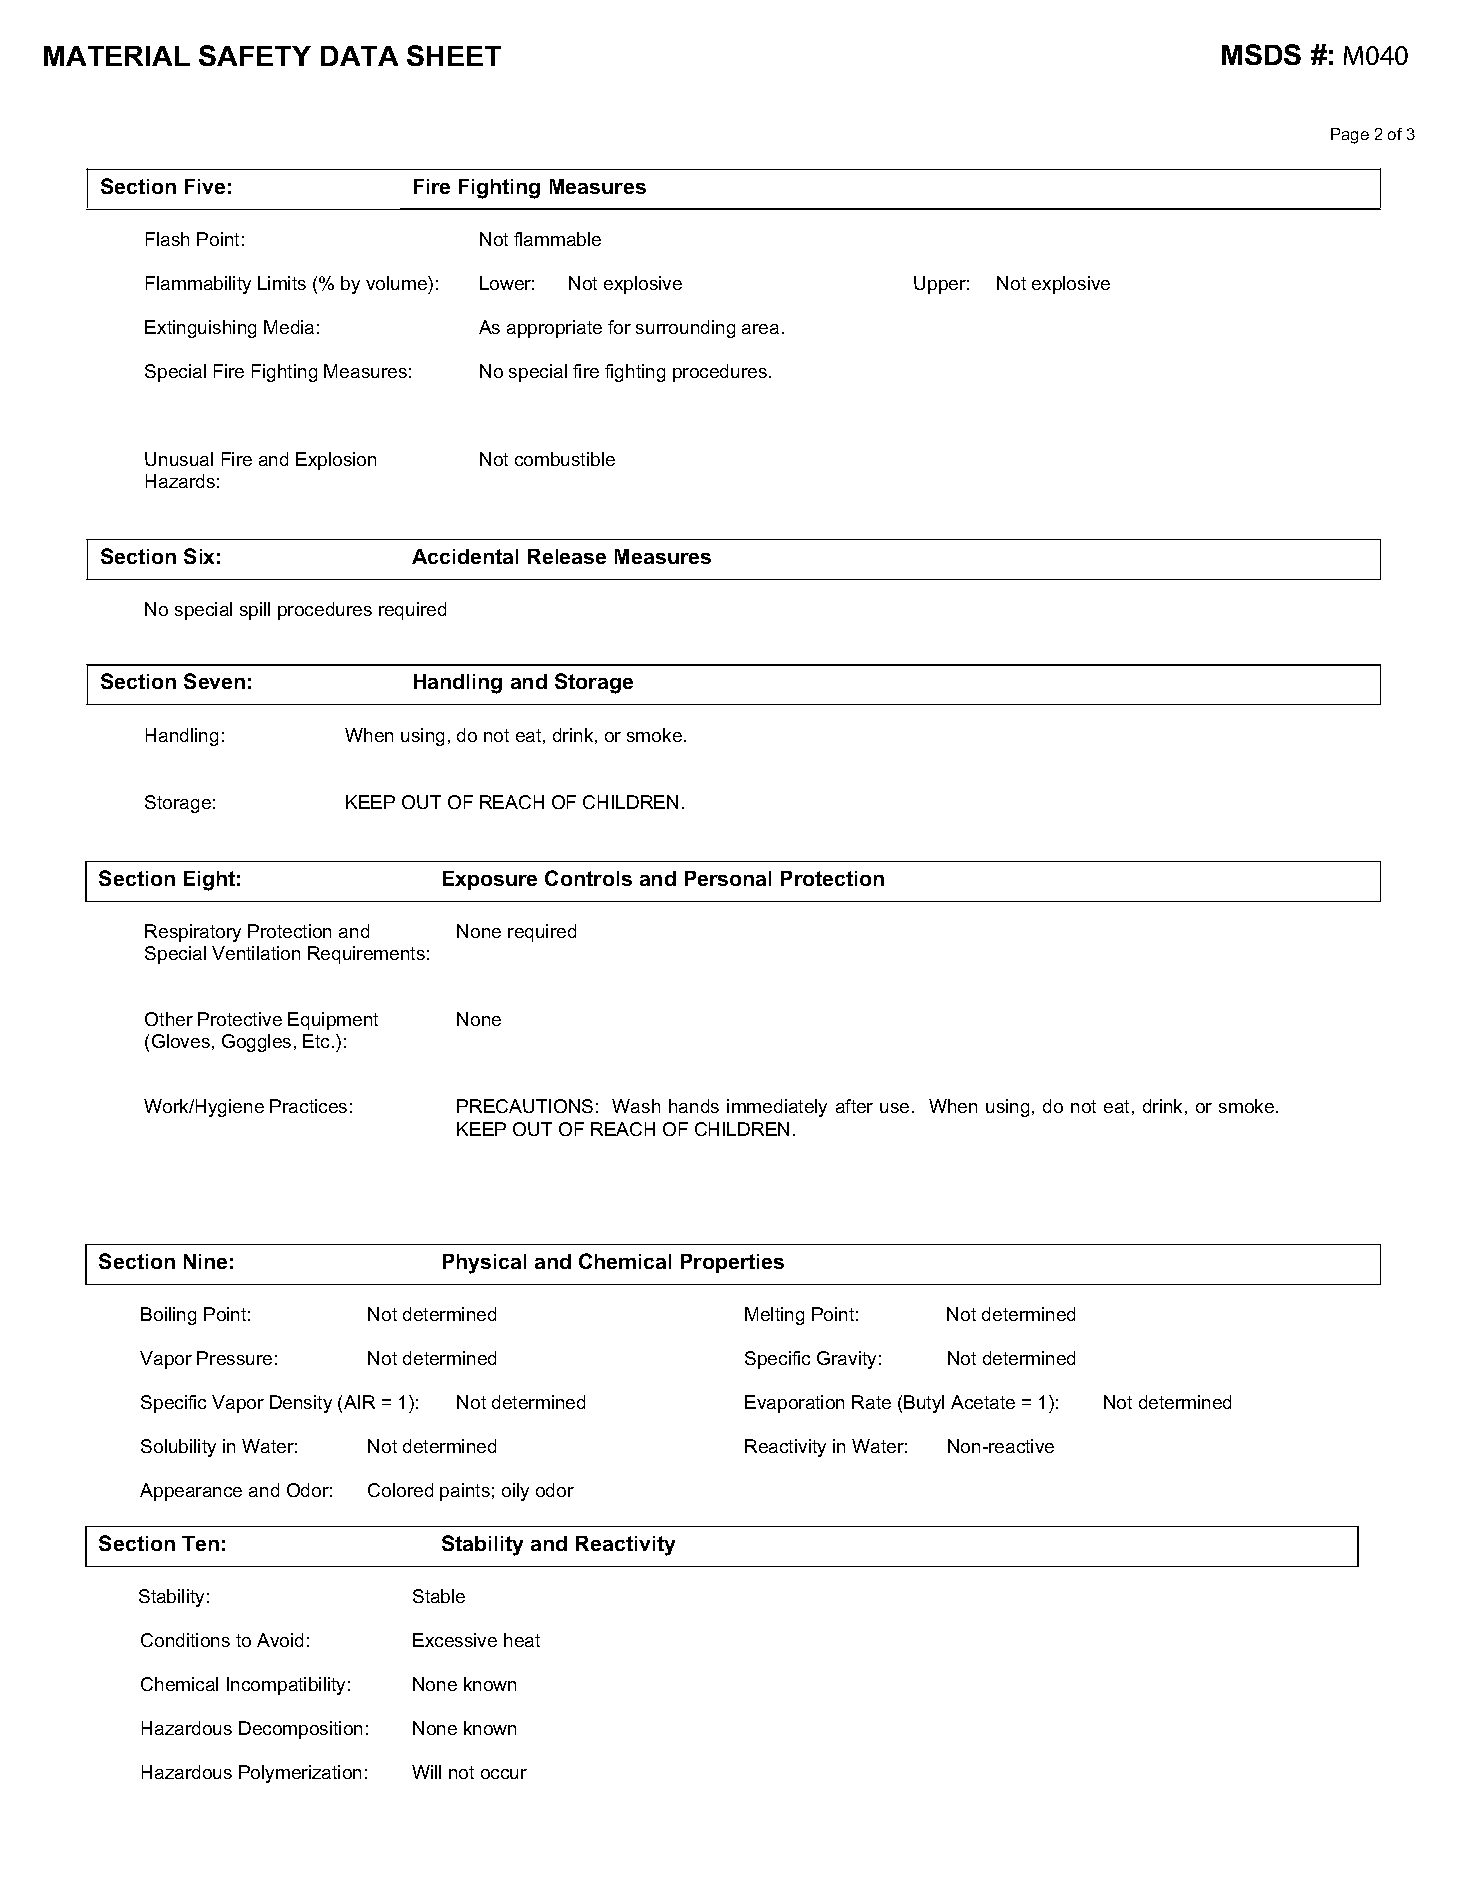  What do you see at coordinates (255, 55) in the screenshot?
I see `SAFETY` at bounding box center [255, 55].
